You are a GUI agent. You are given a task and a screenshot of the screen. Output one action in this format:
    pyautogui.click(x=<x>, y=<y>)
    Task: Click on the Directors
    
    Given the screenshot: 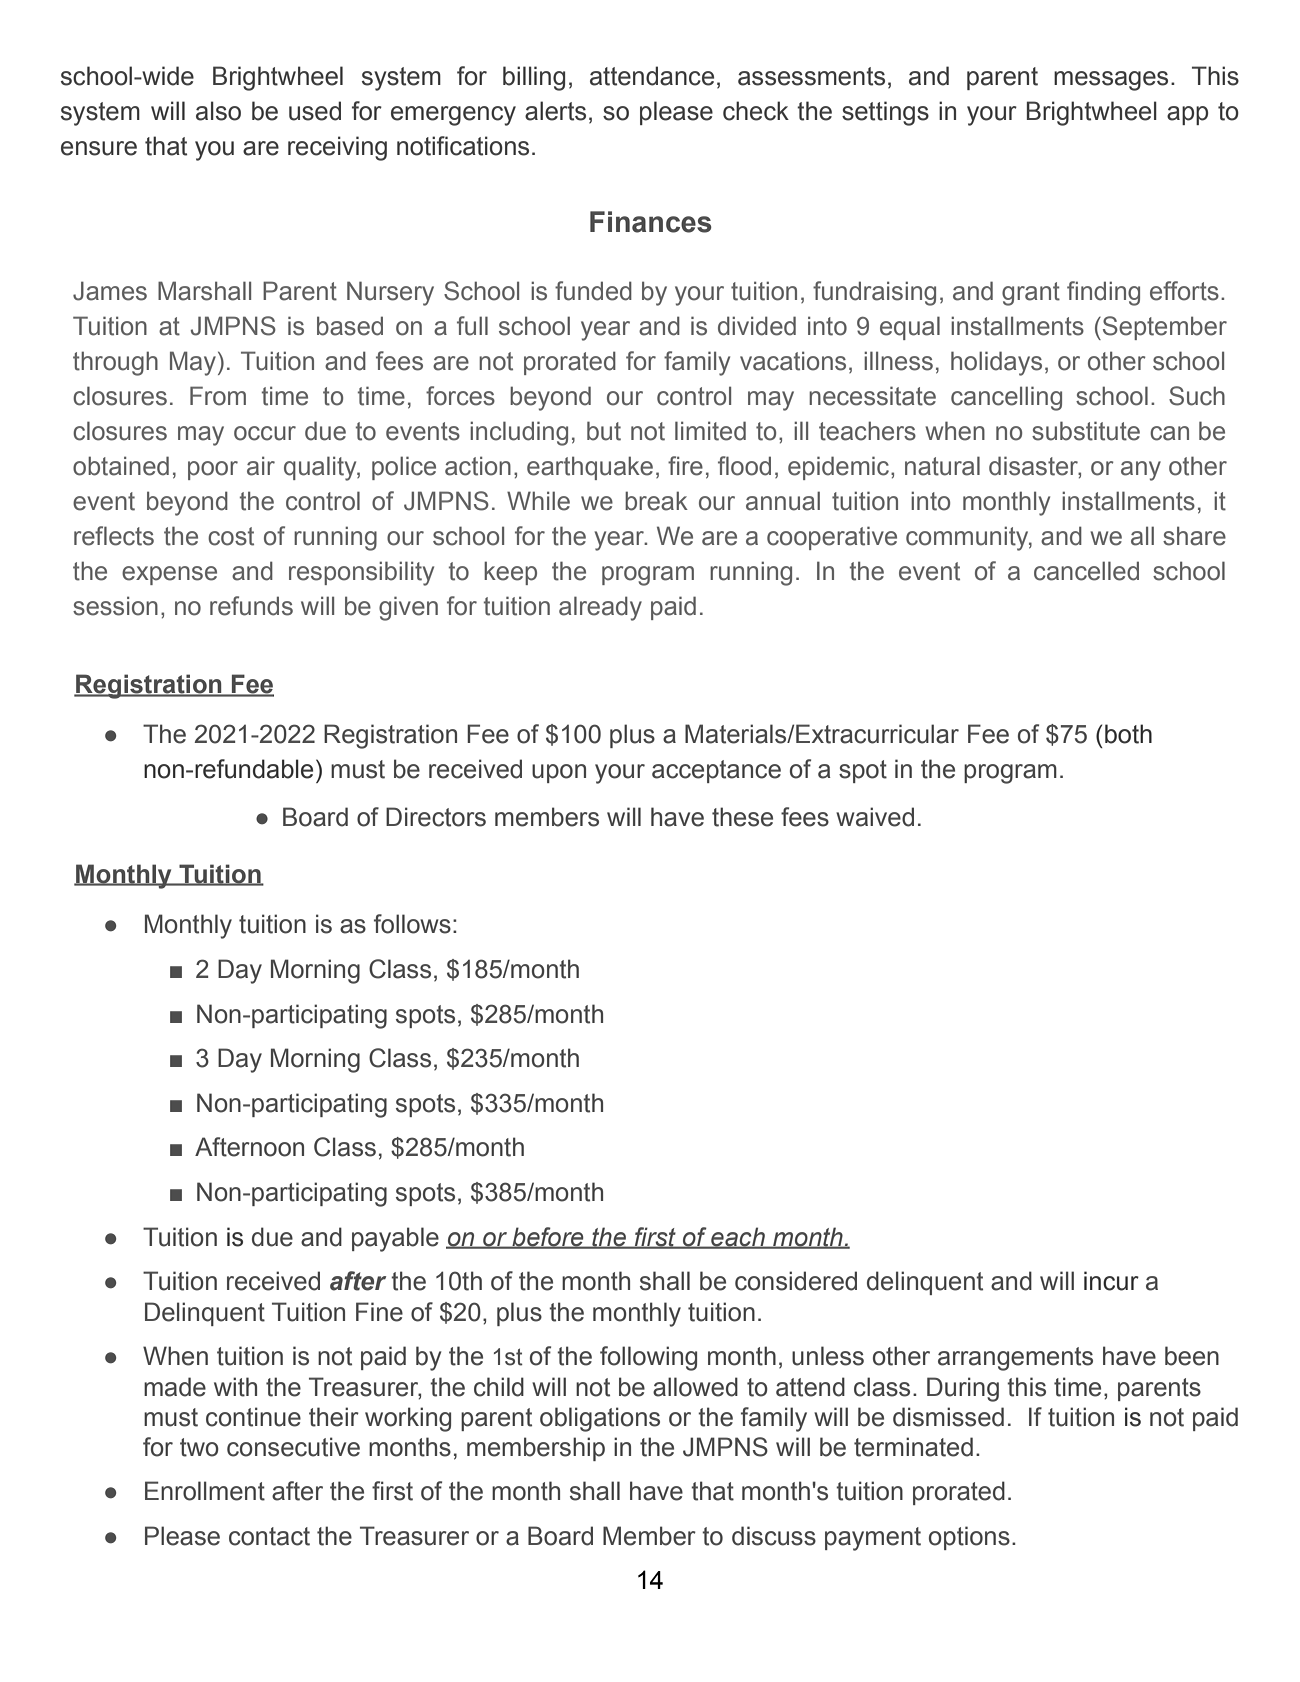 What is the action you would take?
    pyautogui.click(x=436, y=817)
